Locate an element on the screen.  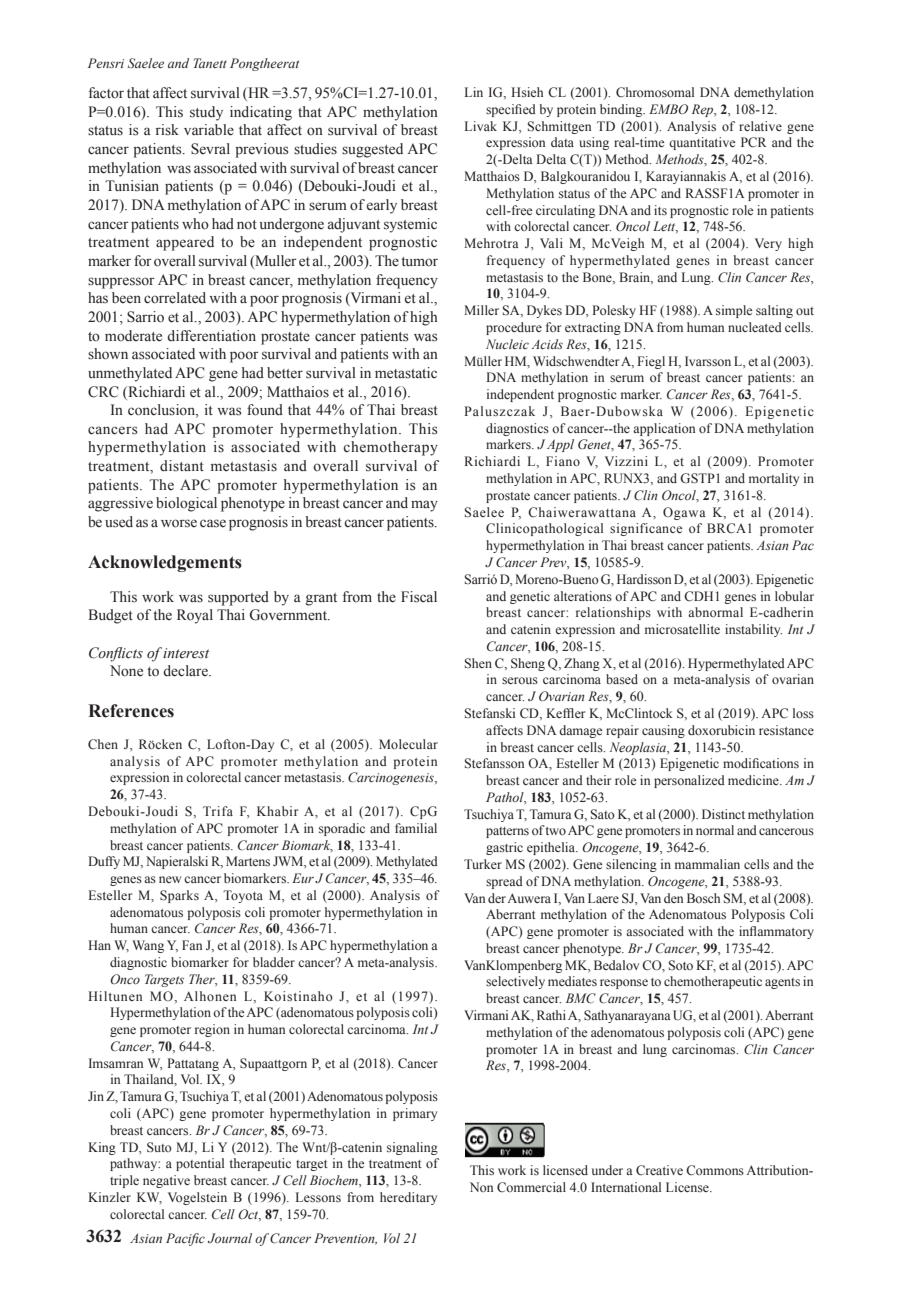
familial is located at coordinates (416, 828).
